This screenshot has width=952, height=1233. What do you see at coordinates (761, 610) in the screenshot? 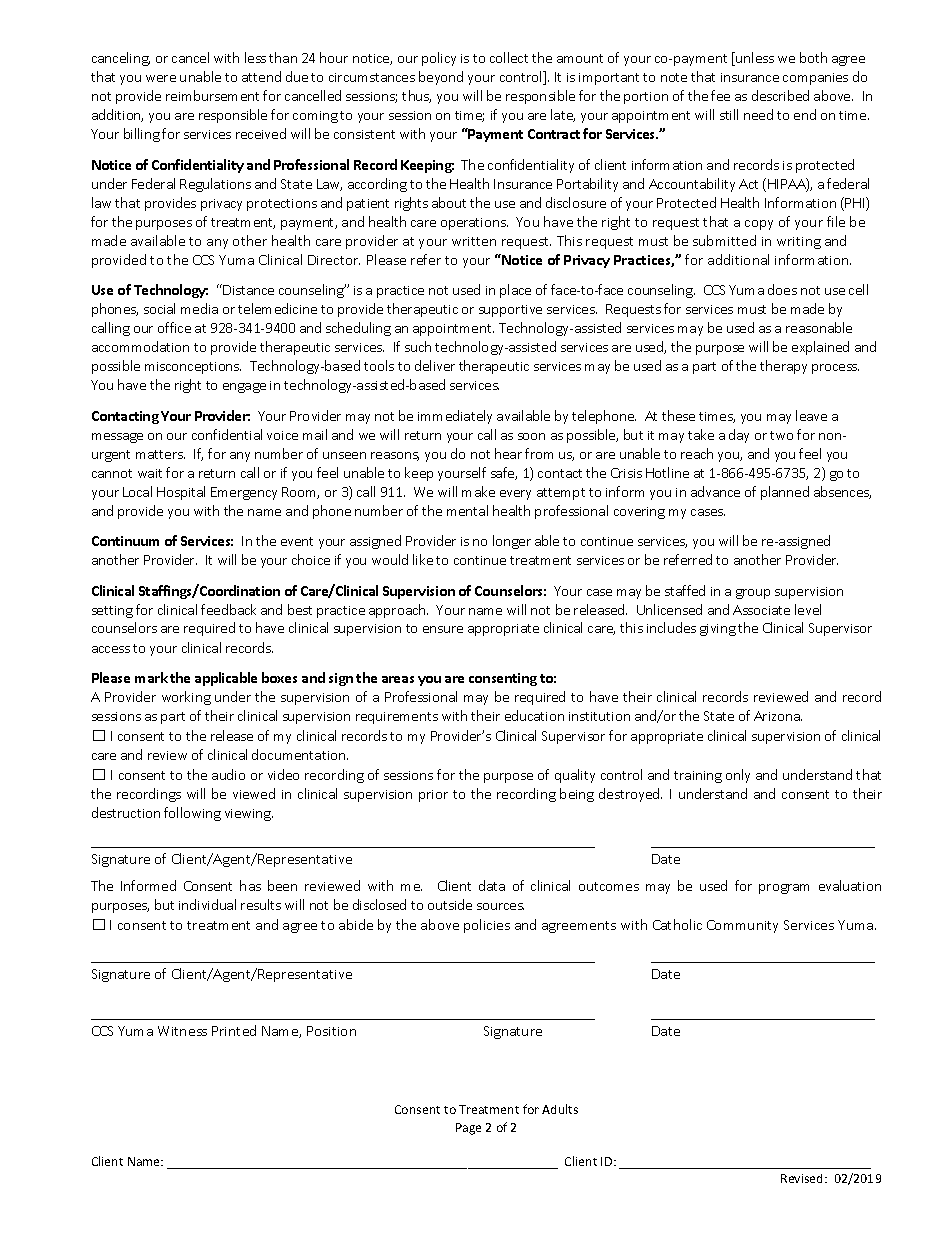
I see `Associate` at bounding box center [761, 610].
